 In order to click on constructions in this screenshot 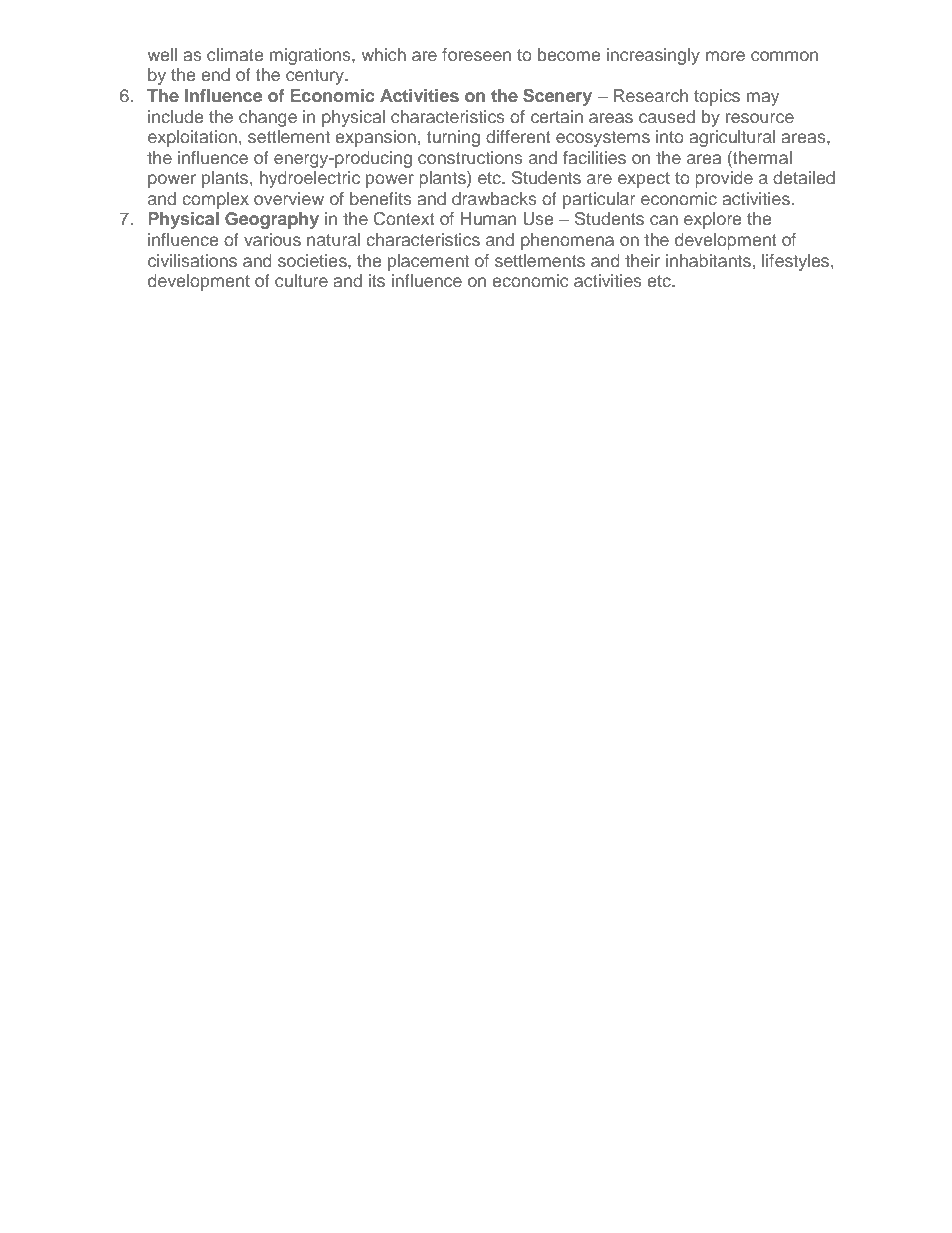, I will do `click(470, 157)`.
